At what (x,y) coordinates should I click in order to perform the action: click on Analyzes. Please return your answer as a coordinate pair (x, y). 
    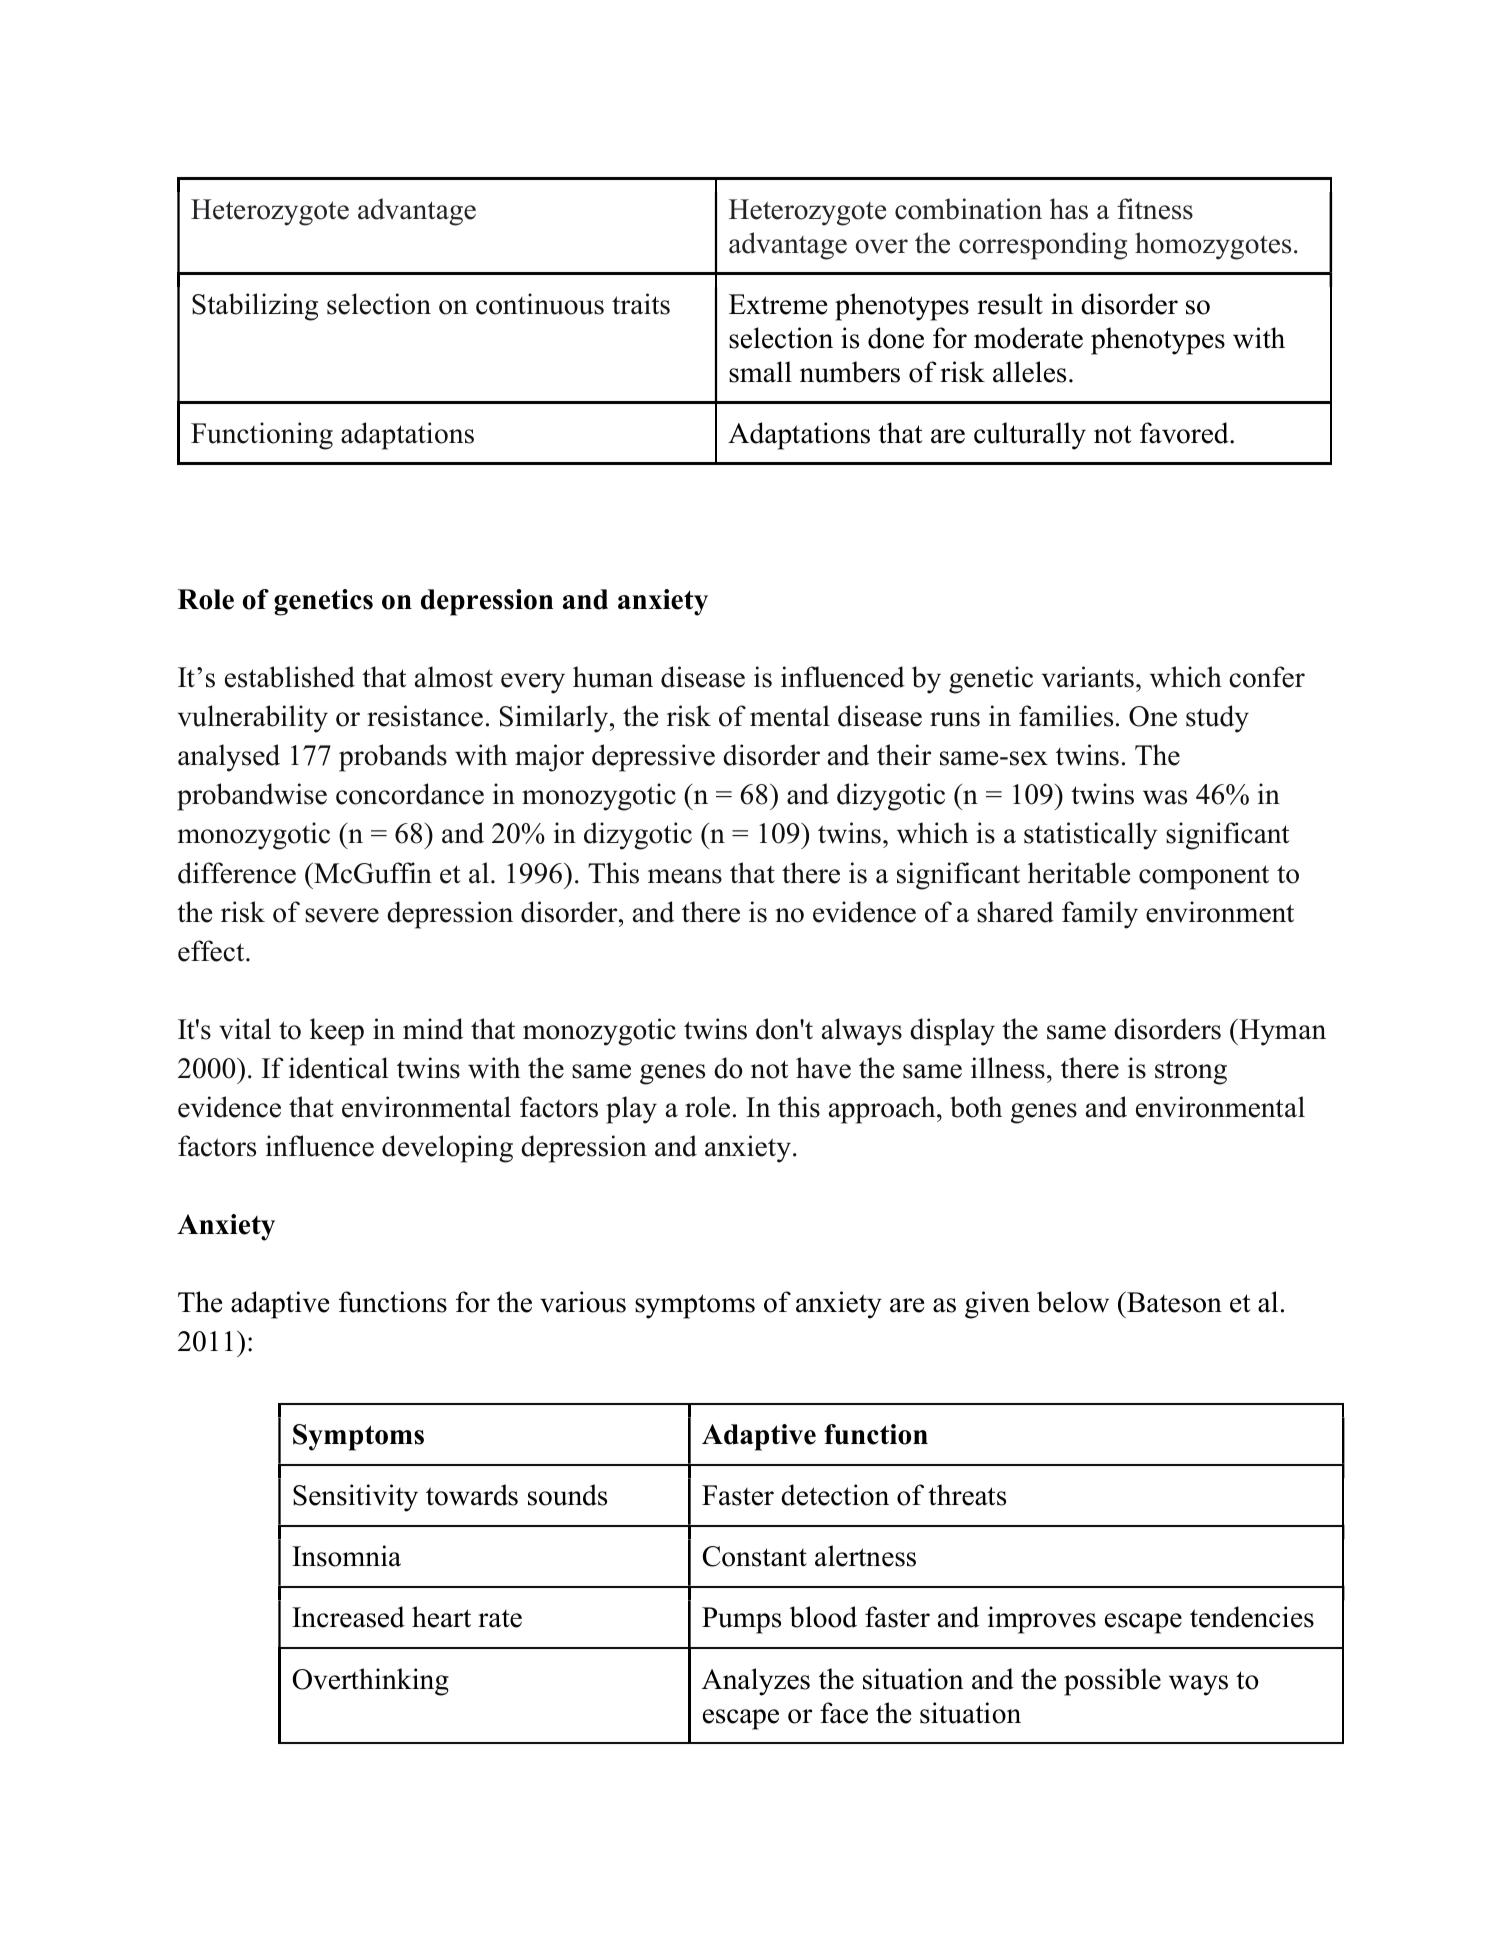
    Looking at the image, I should click on (756, 1682).
